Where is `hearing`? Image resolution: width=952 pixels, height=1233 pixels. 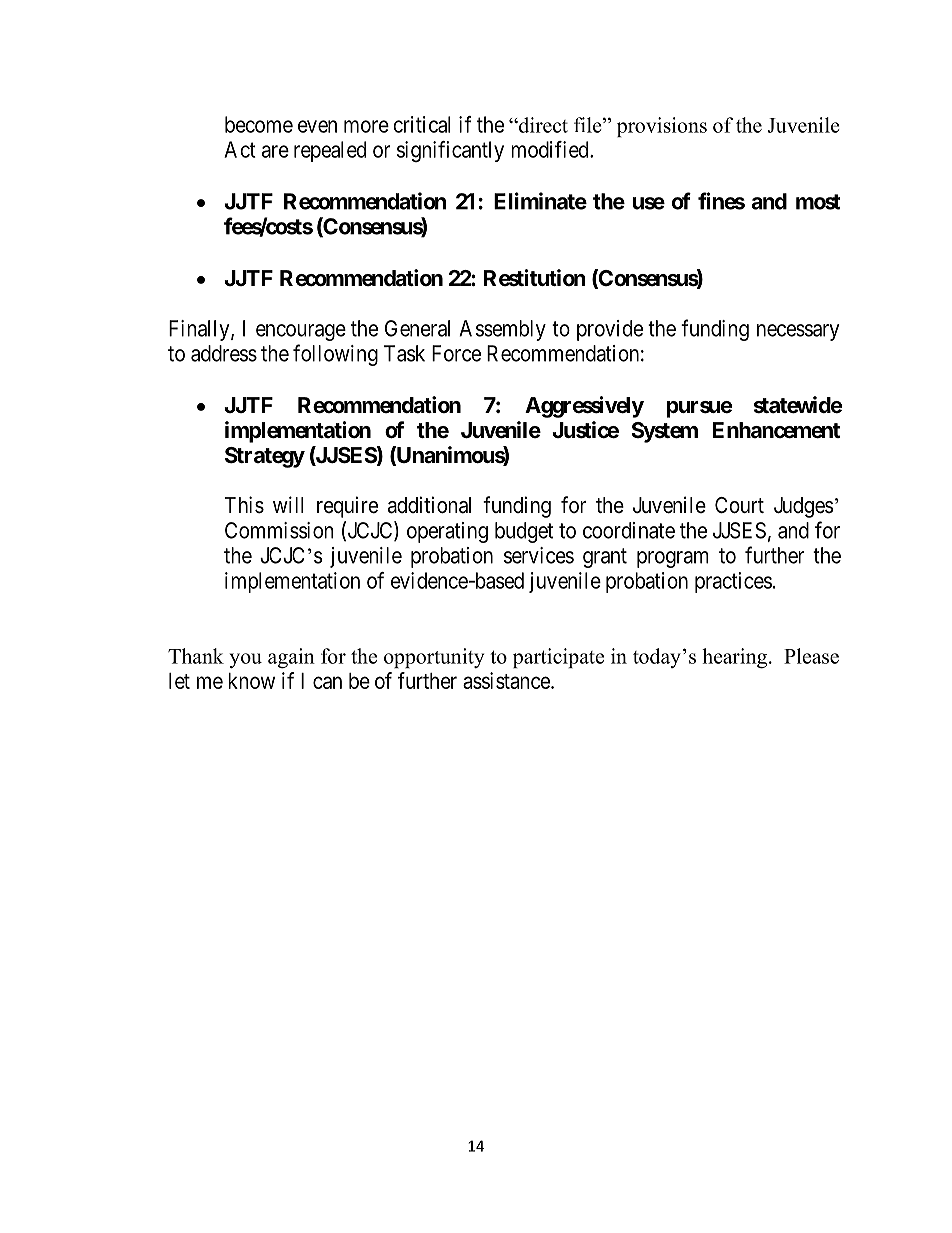
hearing is located at coordinates (734, 658).
